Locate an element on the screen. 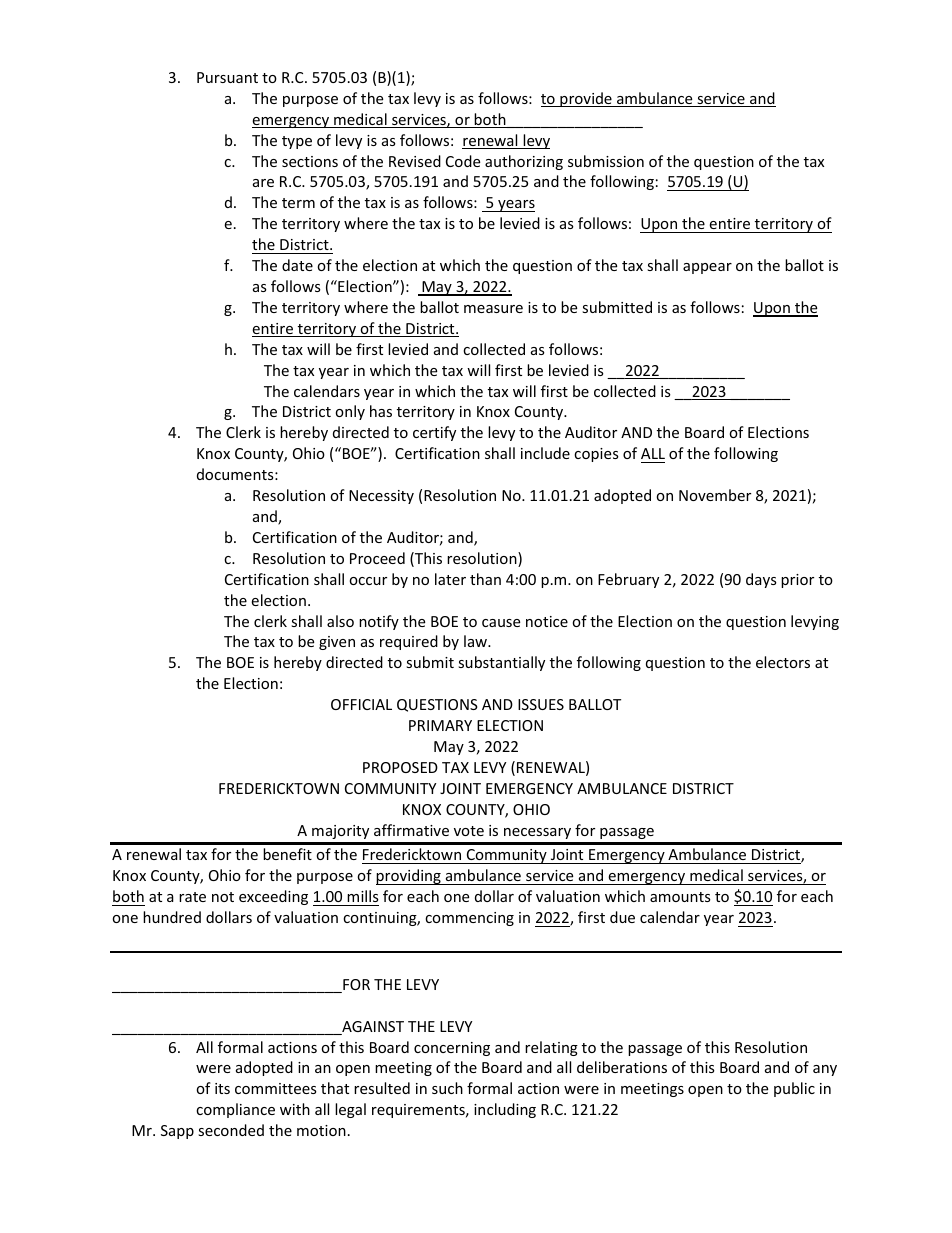 This screenshot has height=1233, width=952. only is located at coordinates (350, 412).
